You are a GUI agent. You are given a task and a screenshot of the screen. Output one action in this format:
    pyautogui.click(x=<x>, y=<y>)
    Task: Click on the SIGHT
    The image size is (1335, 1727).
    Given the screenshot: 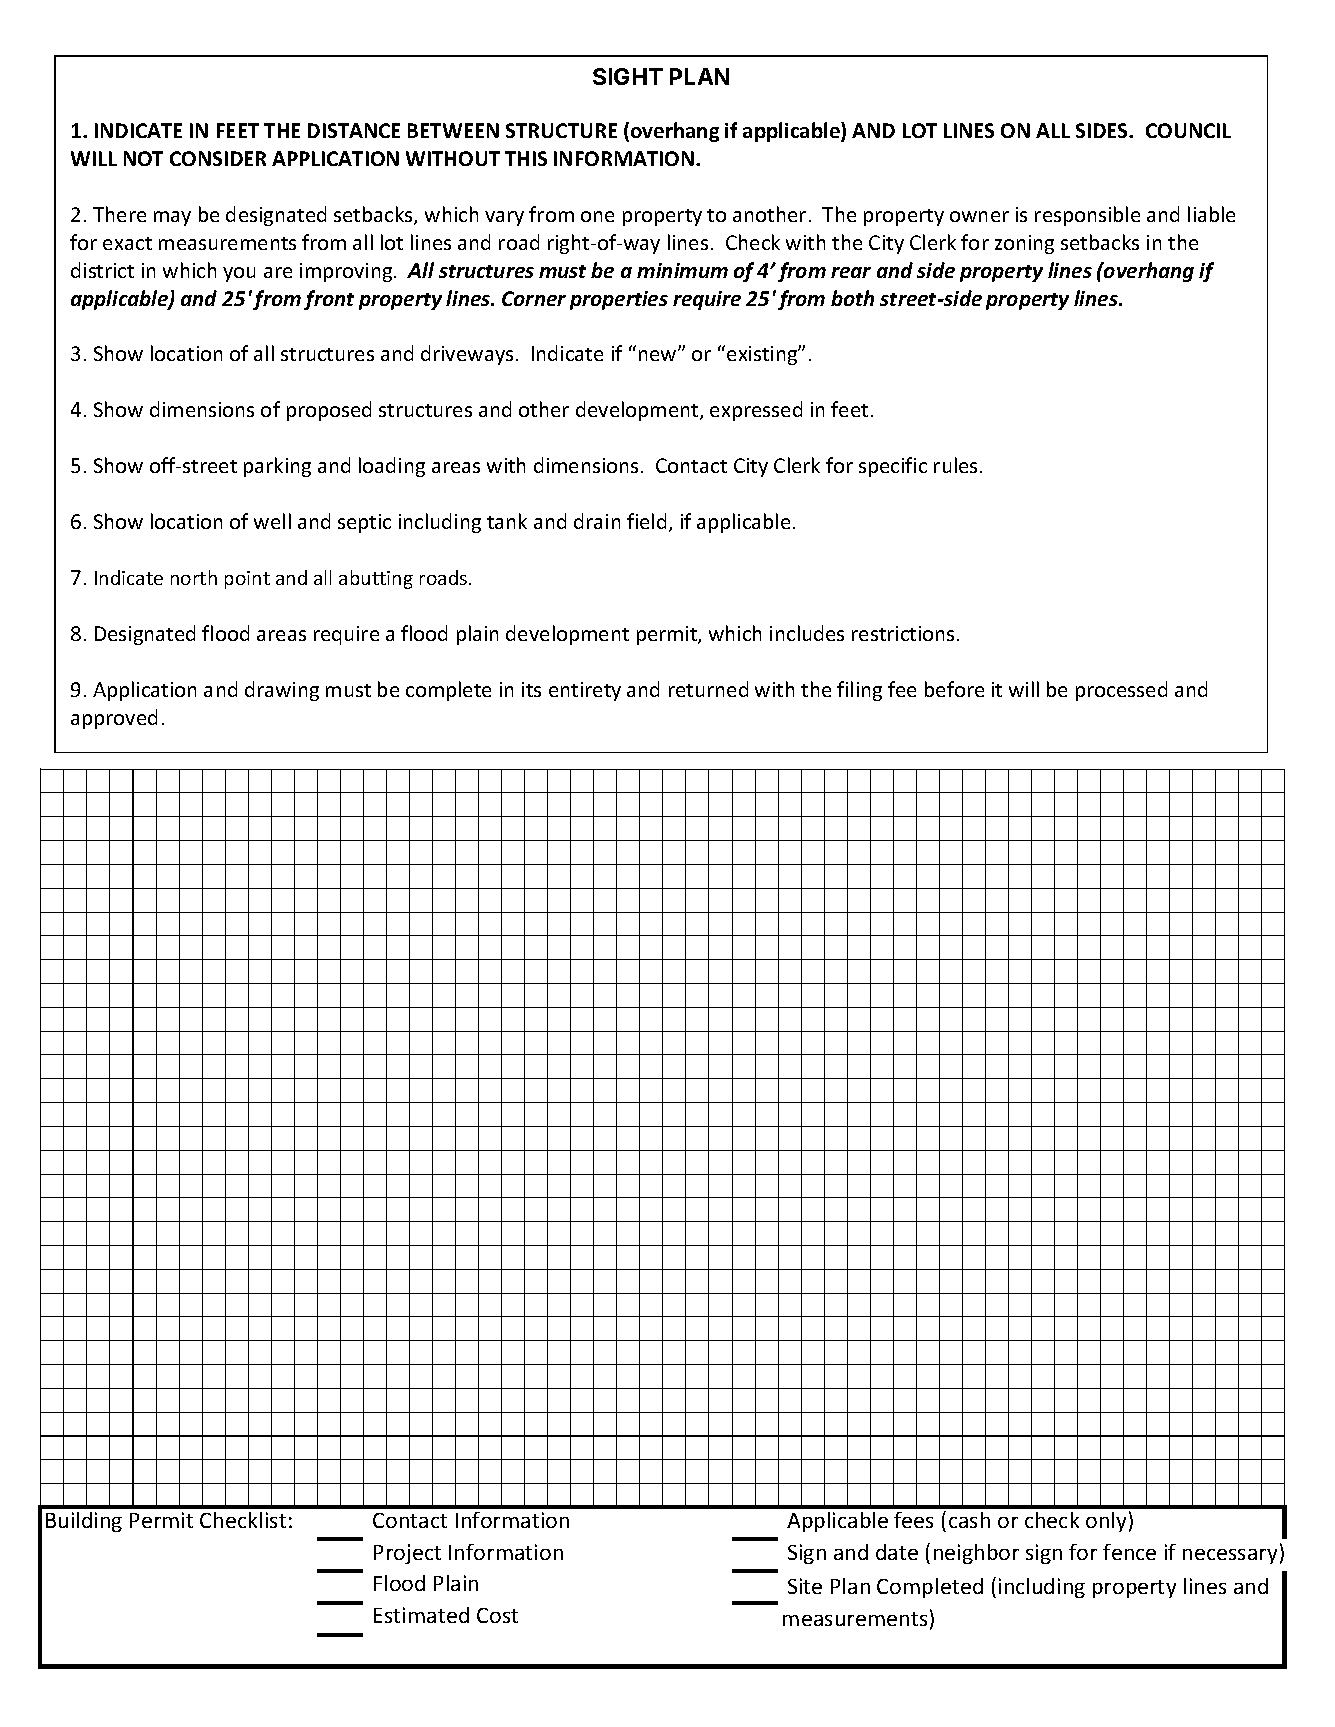 What is the action you would take?
    pyautogui.click(x=628, y=76)
